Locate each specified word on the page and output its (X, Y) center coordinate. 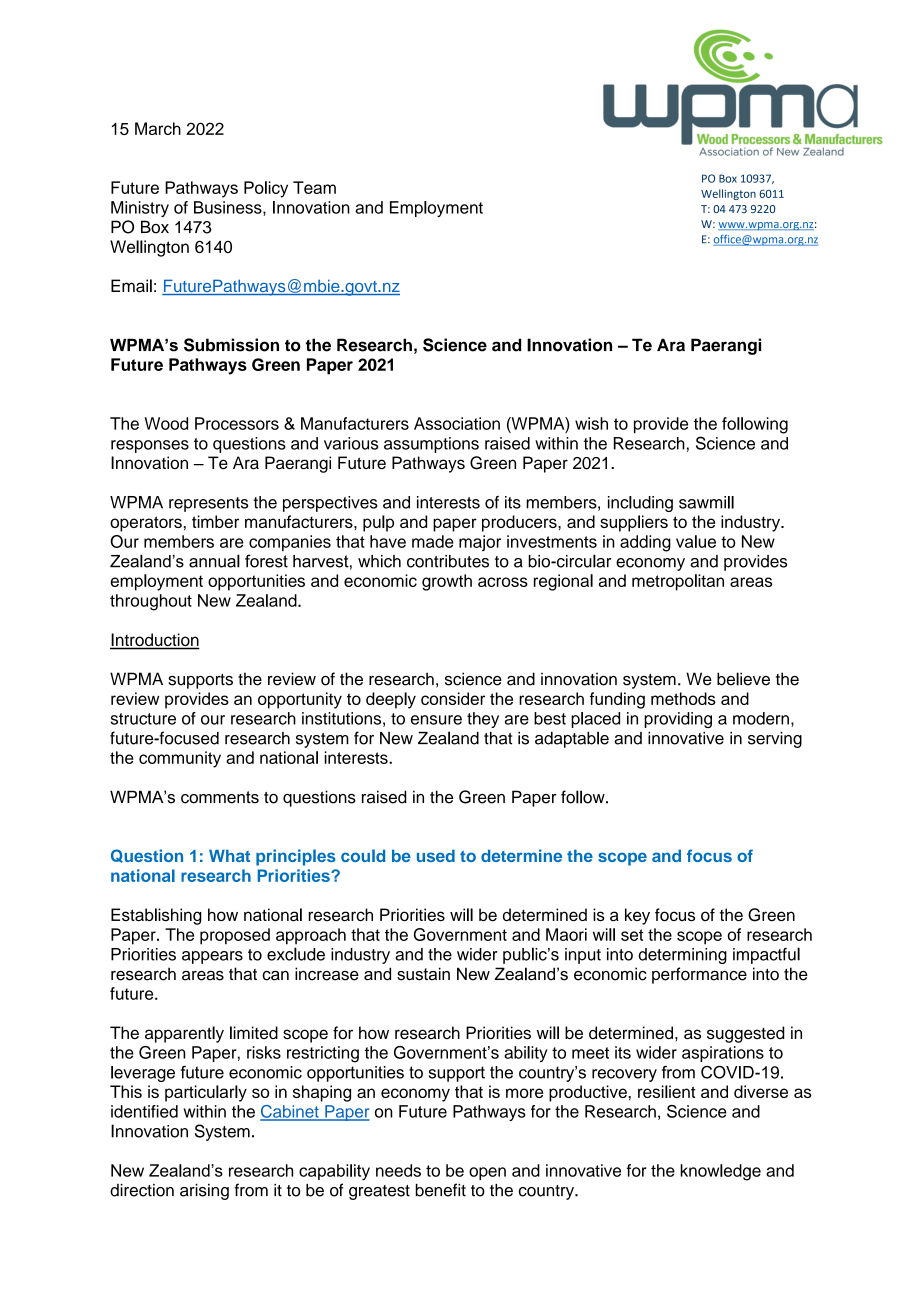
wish (591, 423)
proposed (235, 936)
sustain (423, 974)
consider (453, 698)
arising (204, 1192)
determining (683, 956)
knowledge (720, 1172)
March (158, 128)
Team (314, 187)
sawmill (706, 502)
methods (683, 698)
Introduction (155, 641)
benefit (440, 1190)
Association (457, 423)
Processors (237, 423)
